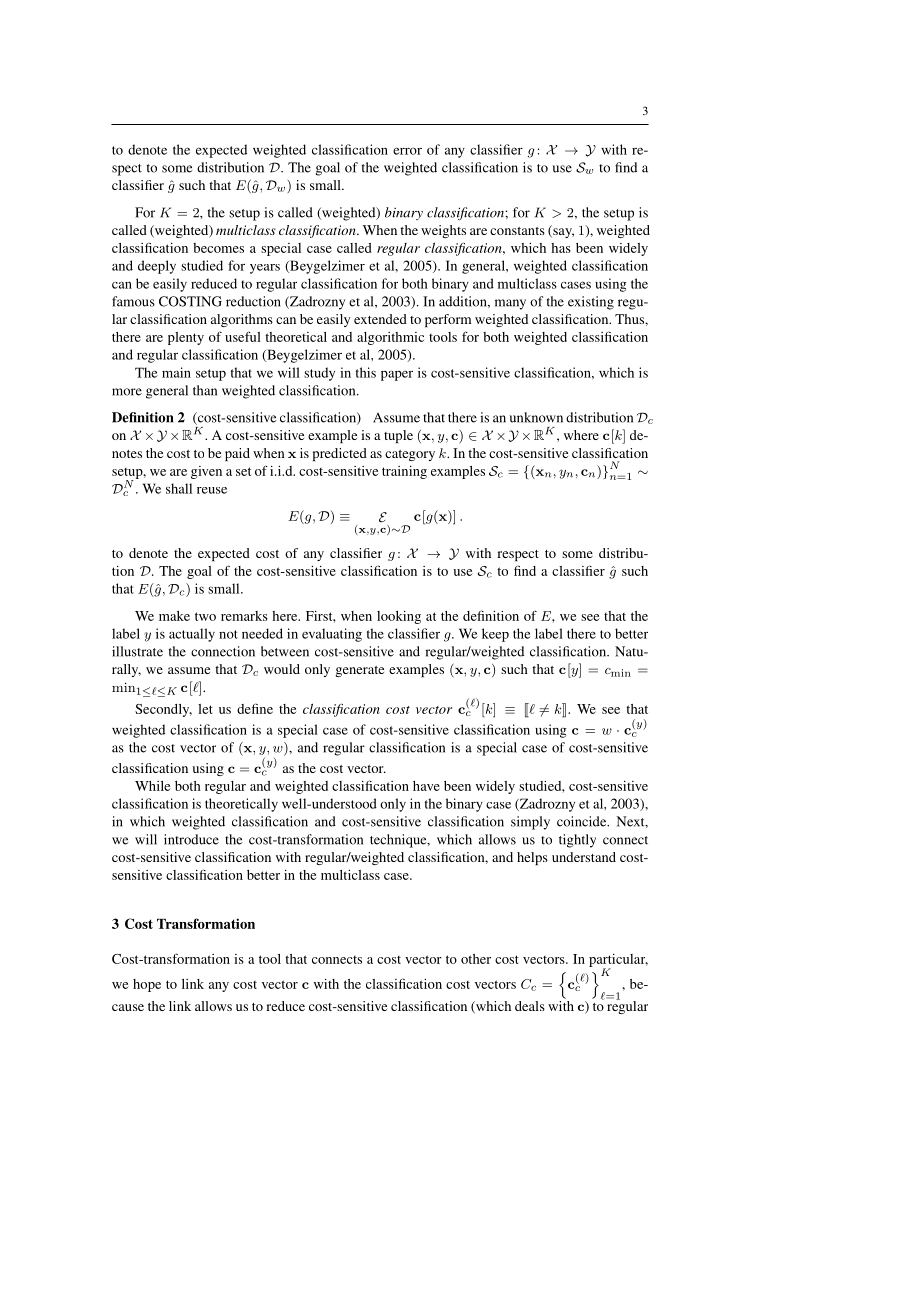  What do you see at coordinates (495, 635) in the screenshot?
I see `keep` at bounding box center [495, 635].
